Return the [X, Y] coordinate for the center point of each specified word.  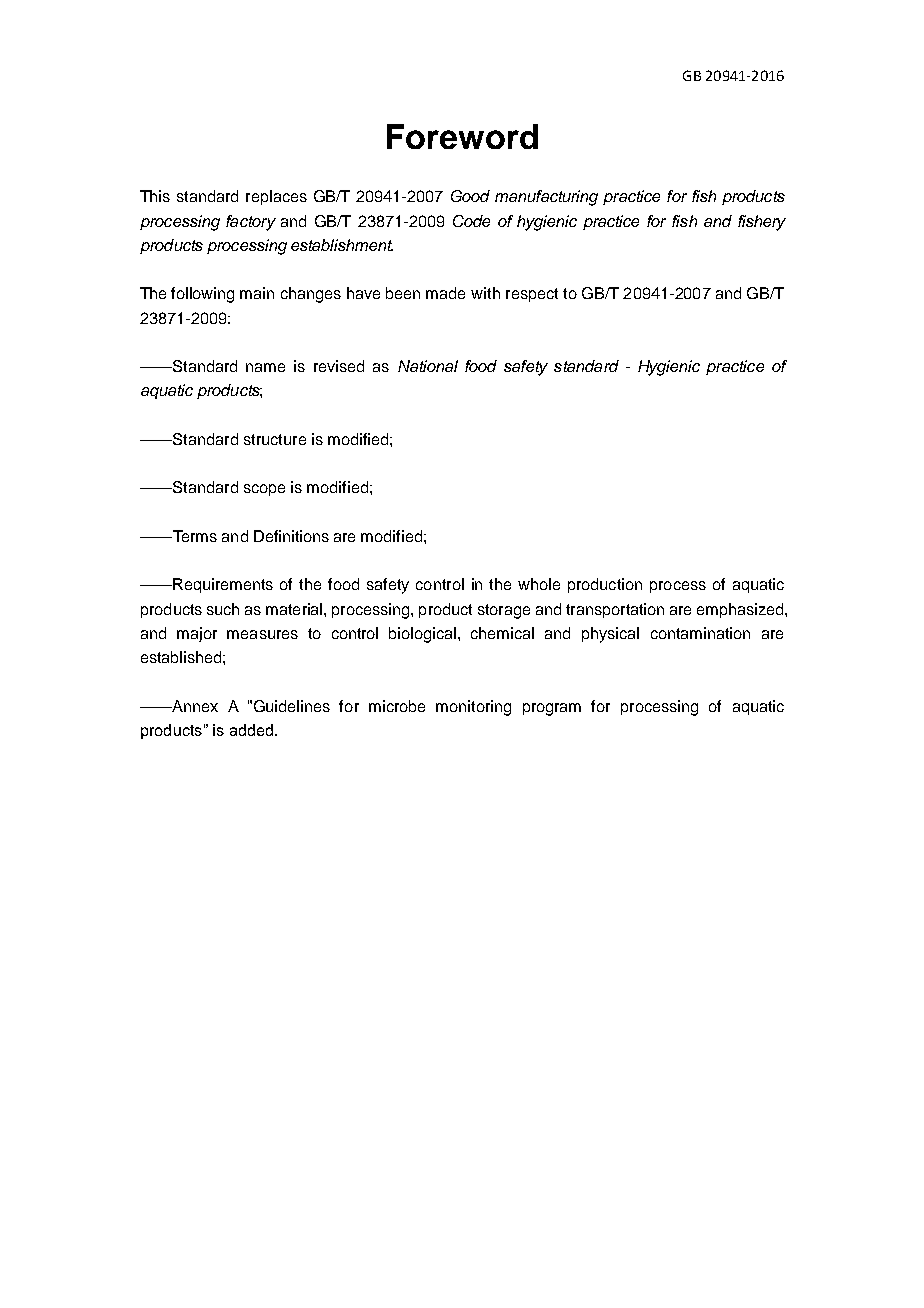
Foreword [462, 136]
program [552, 709]
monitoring [473, 708]
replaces [276, 197]
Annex [194, 706]
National [428, 366]
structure [275, 439]
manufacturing [546, 198]
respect [532, 295]
